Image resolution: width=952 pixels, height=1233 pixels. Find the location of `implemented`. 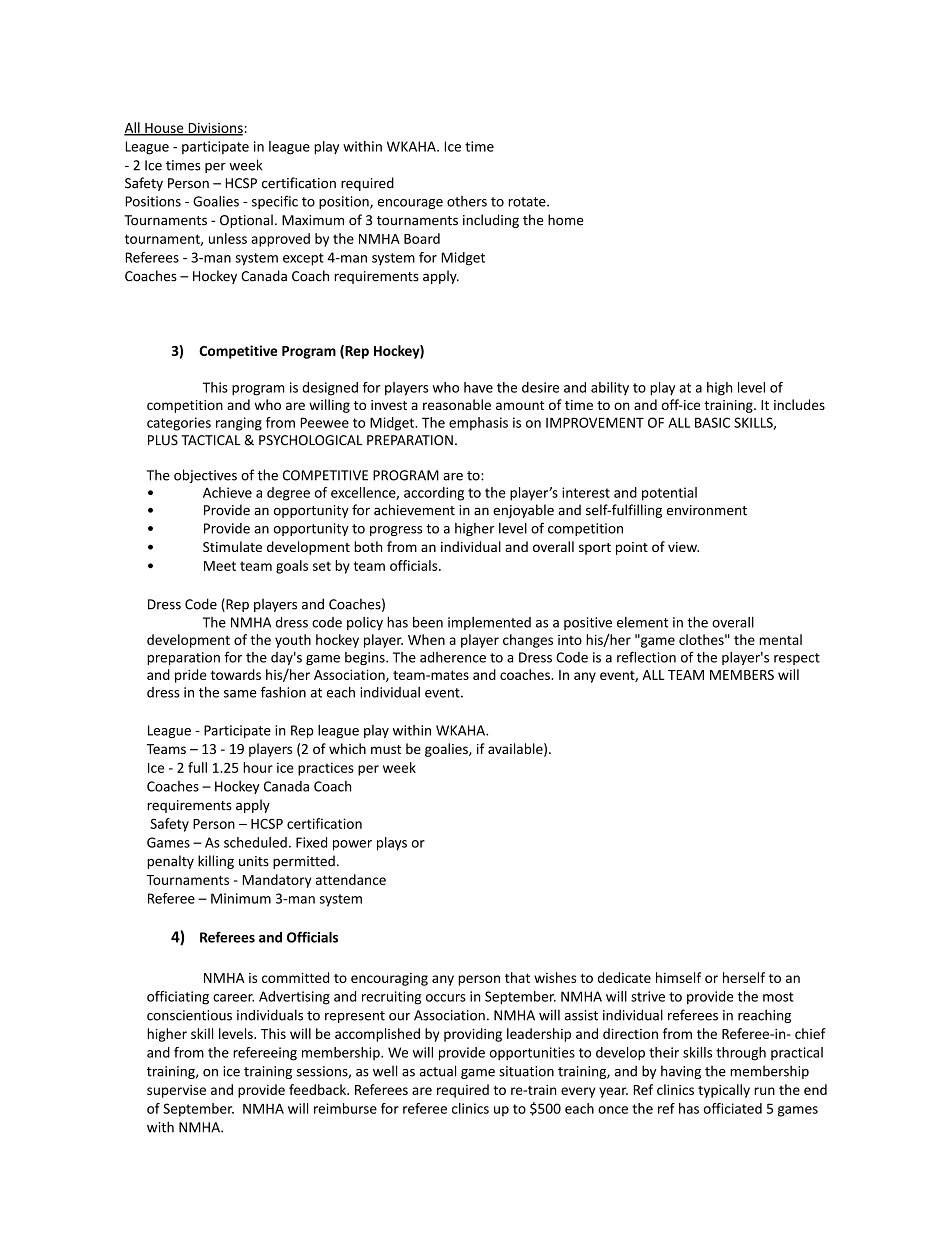

implemented is located at coordinates (489, 623).
